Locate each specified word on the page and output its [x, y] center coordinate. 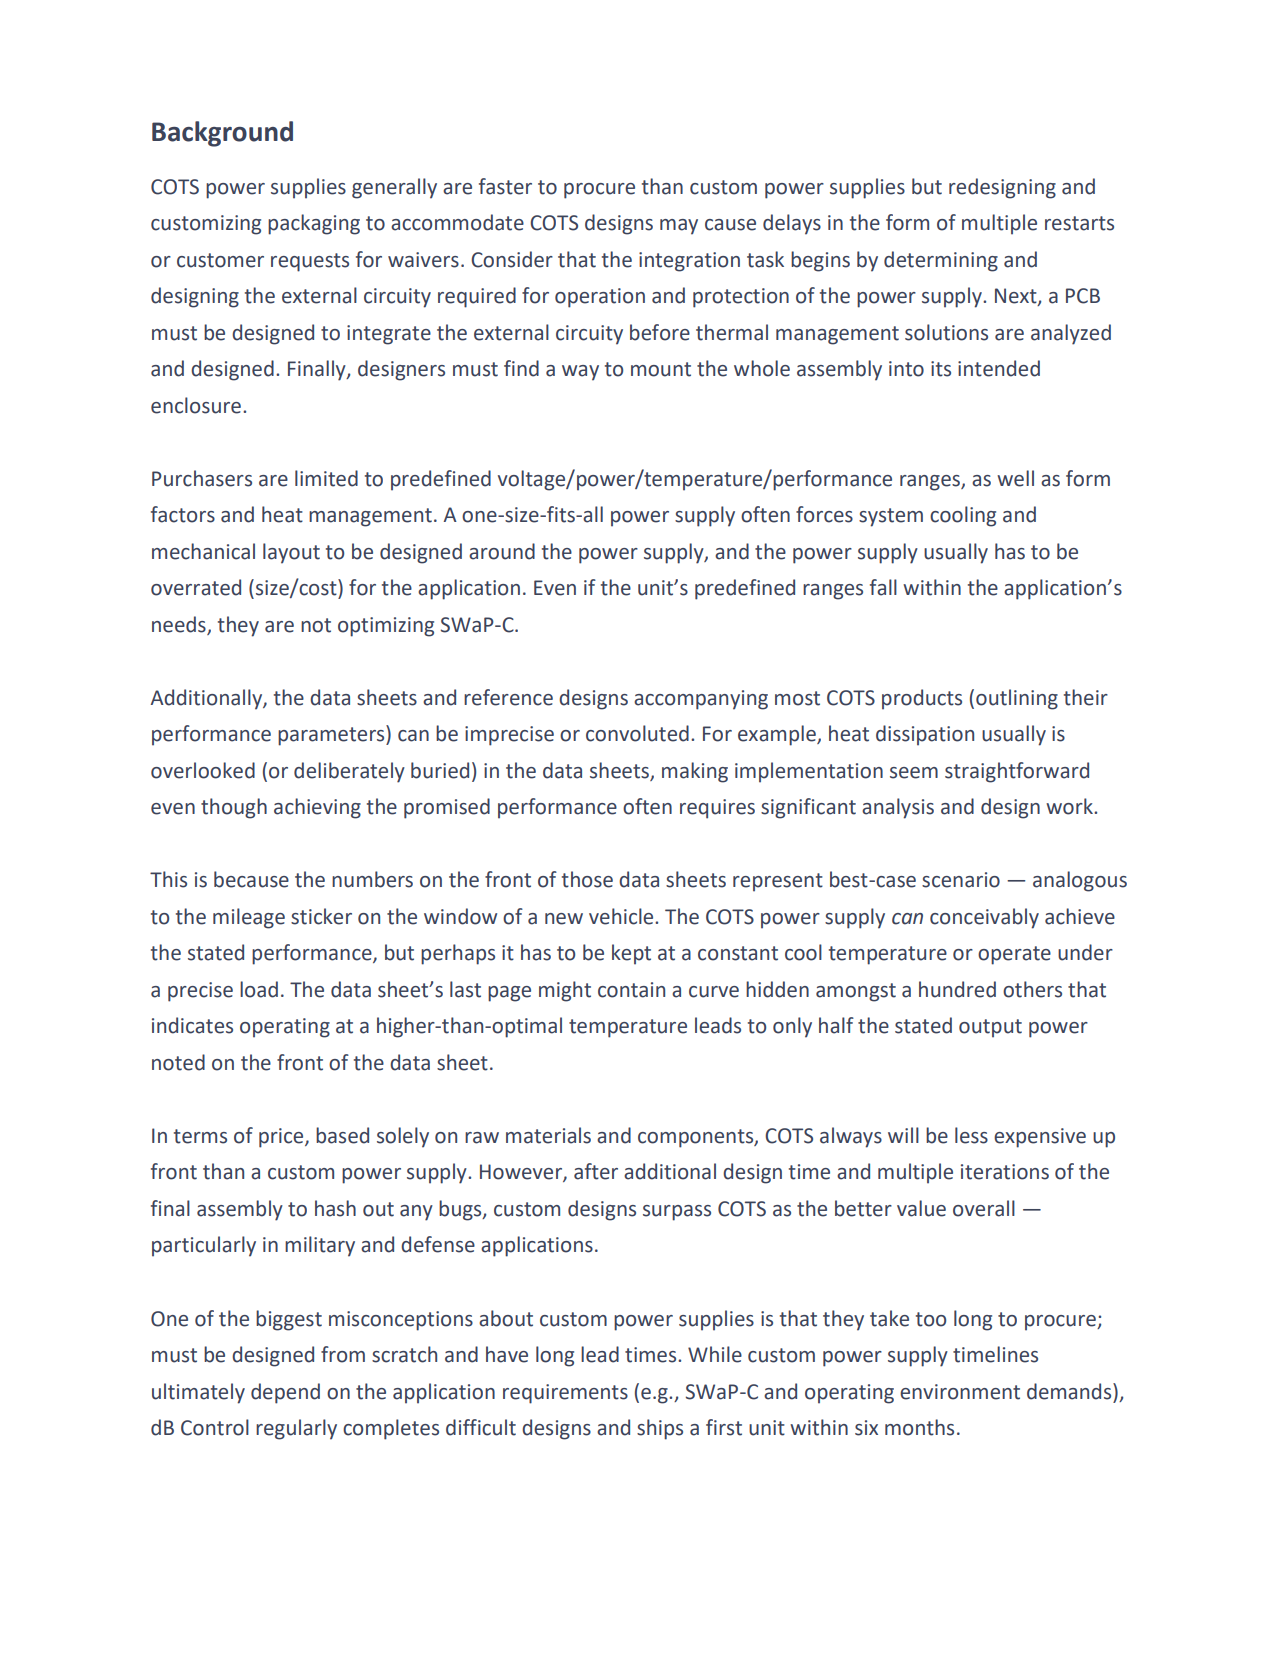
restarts [1079, 223]
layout [291, 553]
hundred [957, 989]
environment [960, 1392]
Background [222, 134]
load [259, 989]
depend [285, 1393]
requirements [565, 1394]
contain [631, 990]
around [502, 551]
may [679, 227]
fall [883, 587]
